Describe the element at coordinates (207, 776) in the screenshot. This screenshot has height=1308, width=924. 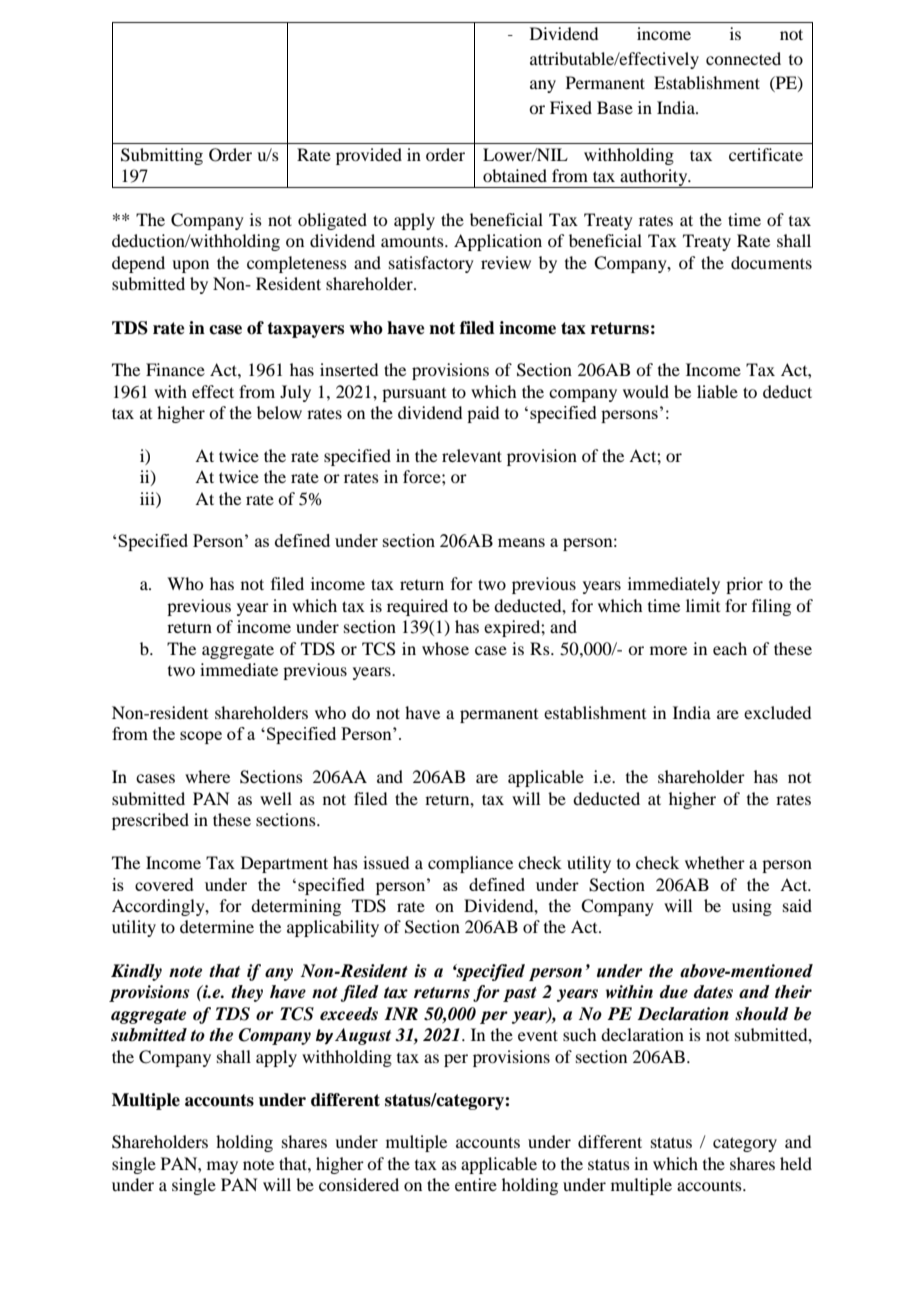
I see `where` at that location.
